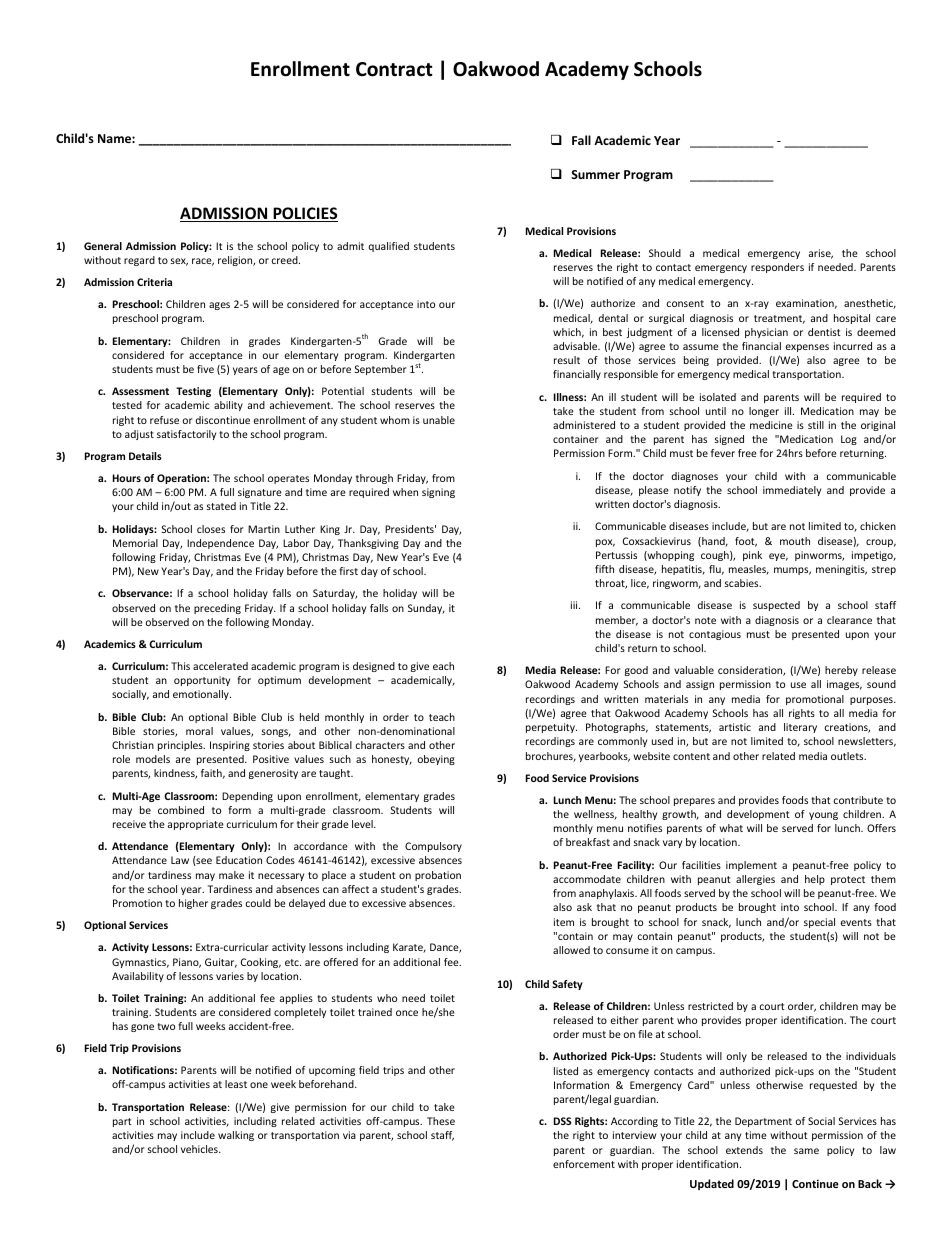 The image size is (952, 1233). Describe the element at coordinates (394, 69) in the page. I see `Contract` at that location.
